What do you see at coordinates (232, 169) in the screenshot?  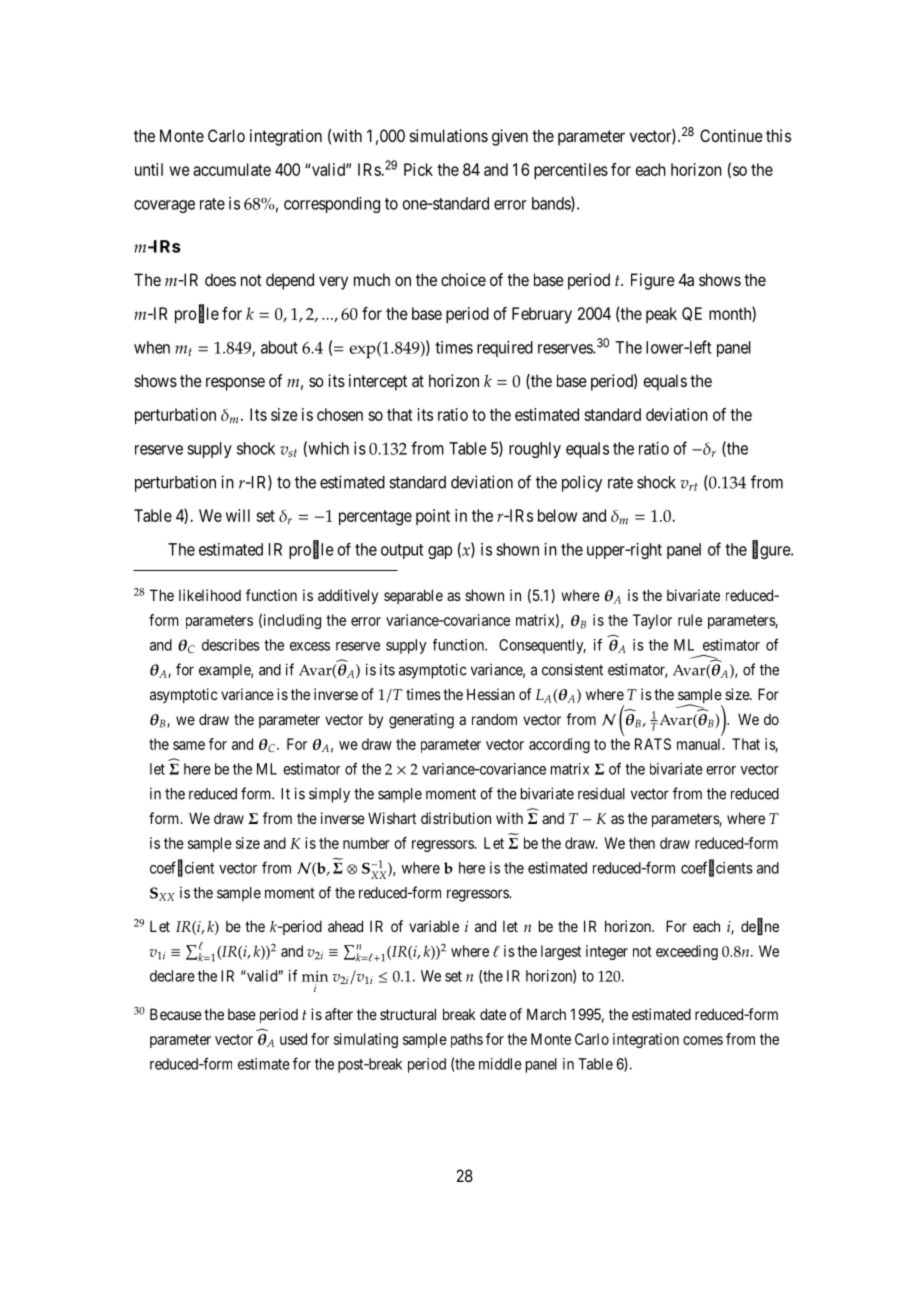 I see `accumulate` at bounding box center [232, 169].
